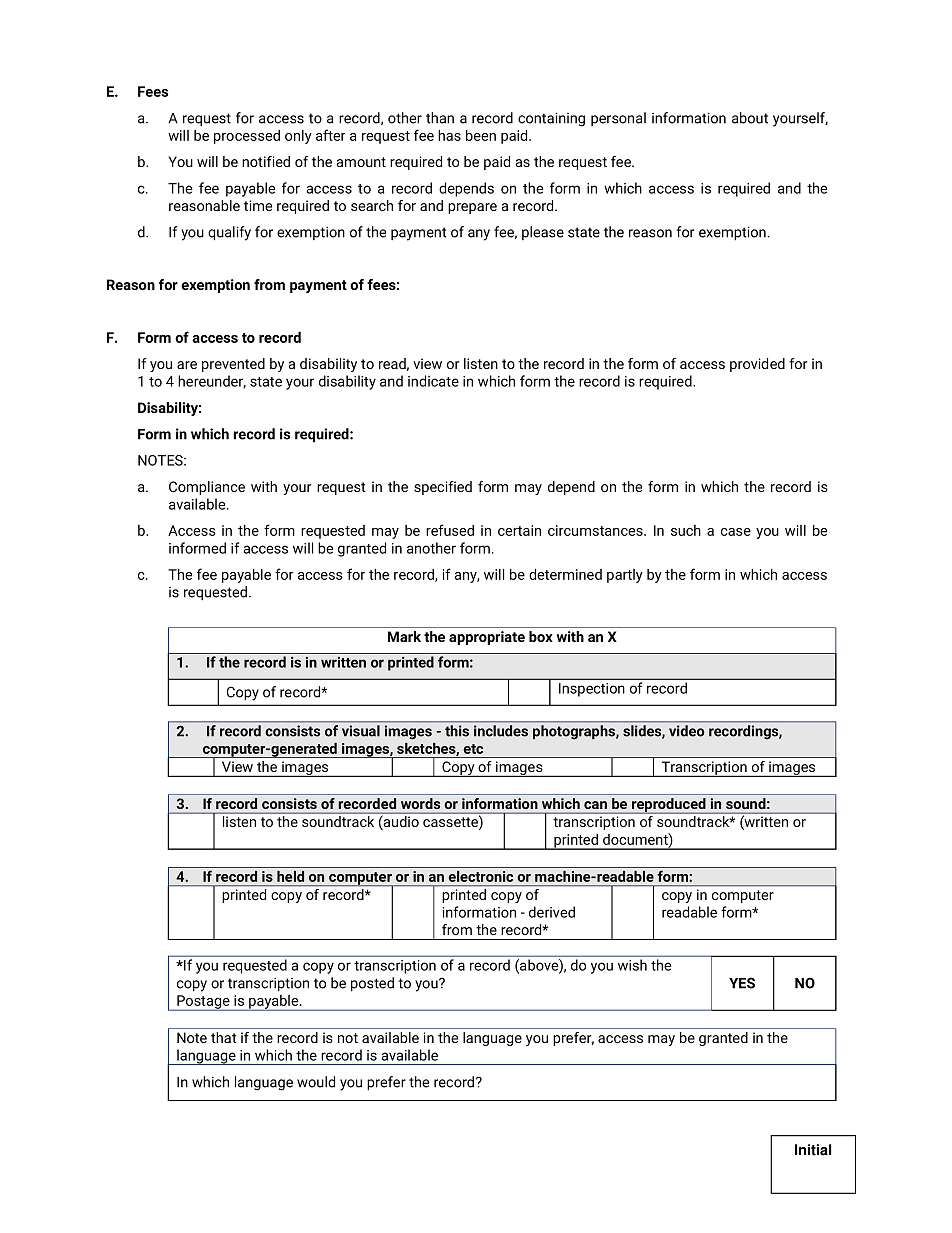 The image size is (952, 1233). I want to click on posted, so click(372, 984).
